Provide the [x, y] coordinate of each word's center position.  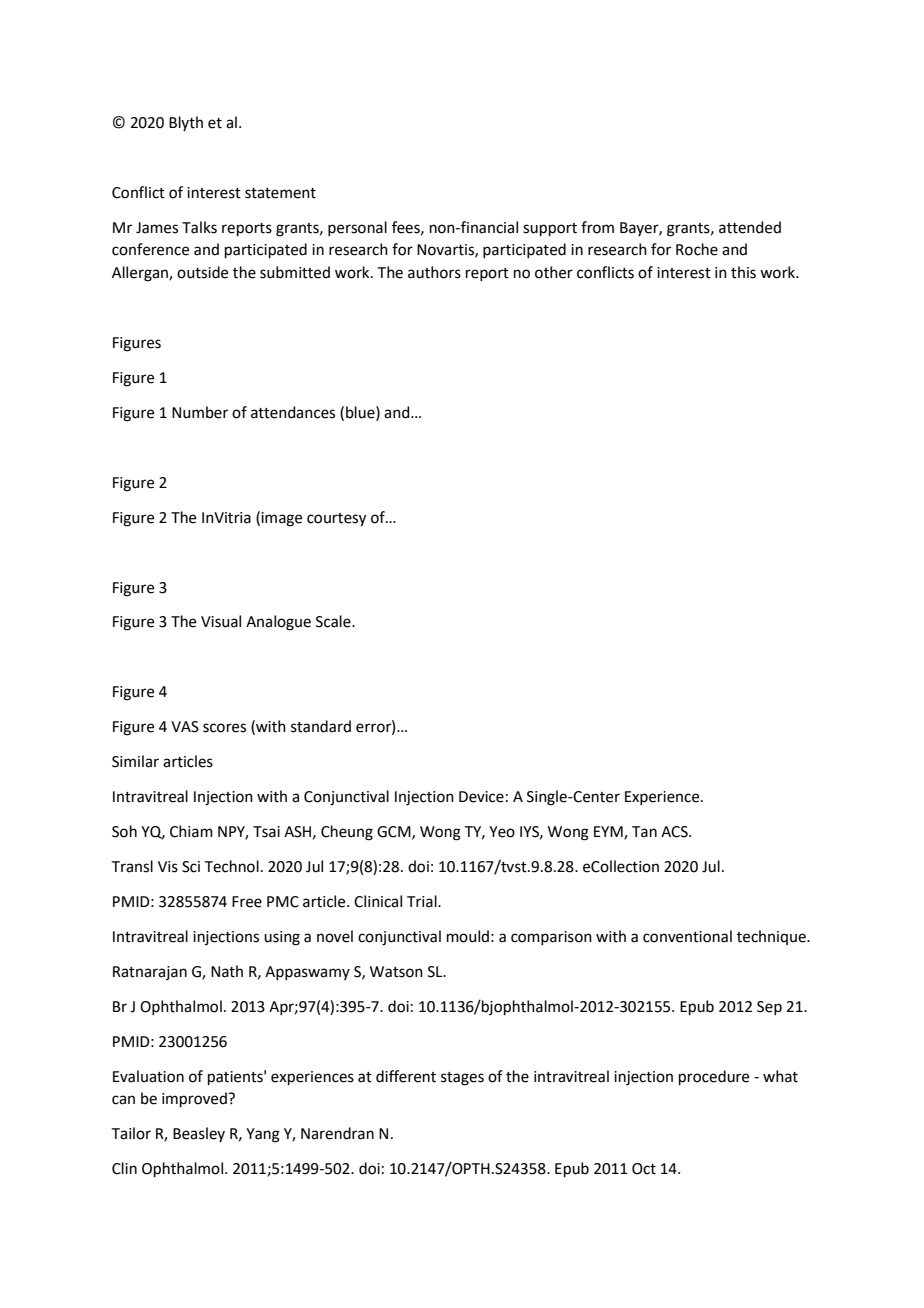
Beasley [199, 1134]
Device [481, 797]
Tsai [266, 832]
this [743, 272]
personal [357, 228]
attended [750, 227]
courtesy [336, 520]
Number [200, 412]
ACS [675, 832]
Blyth [186, 123]
